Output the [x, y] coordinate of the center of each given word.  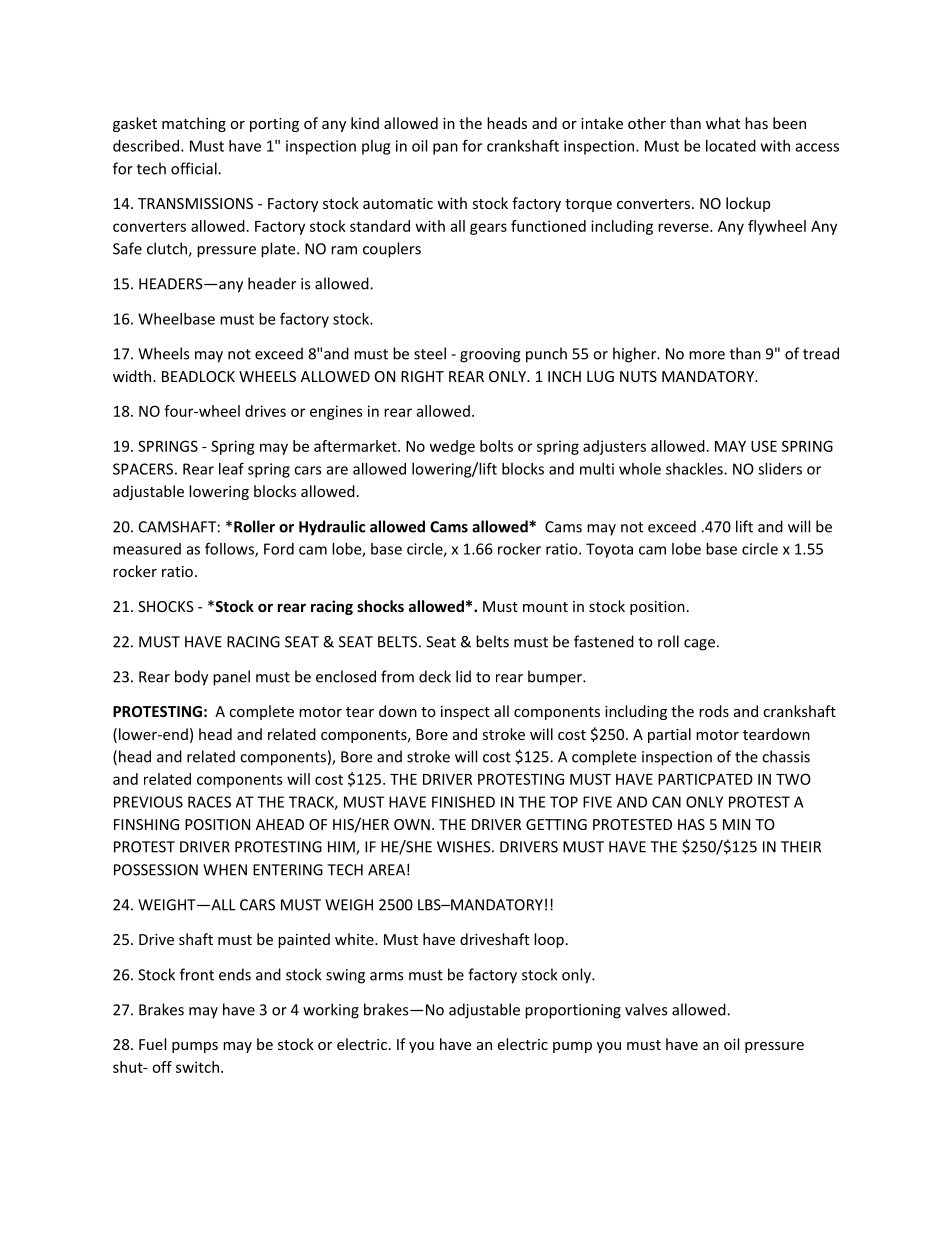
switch [197, 1067]
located [731, 146]
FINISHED [463, 802]
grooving [490, 355]
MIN [736, 824]
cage [699, 645]
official [195, 168]
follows [230, 549]
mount [545, 607]
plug [376, 147]
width [133, 376]
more [707, 355]
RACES [209, 802]
